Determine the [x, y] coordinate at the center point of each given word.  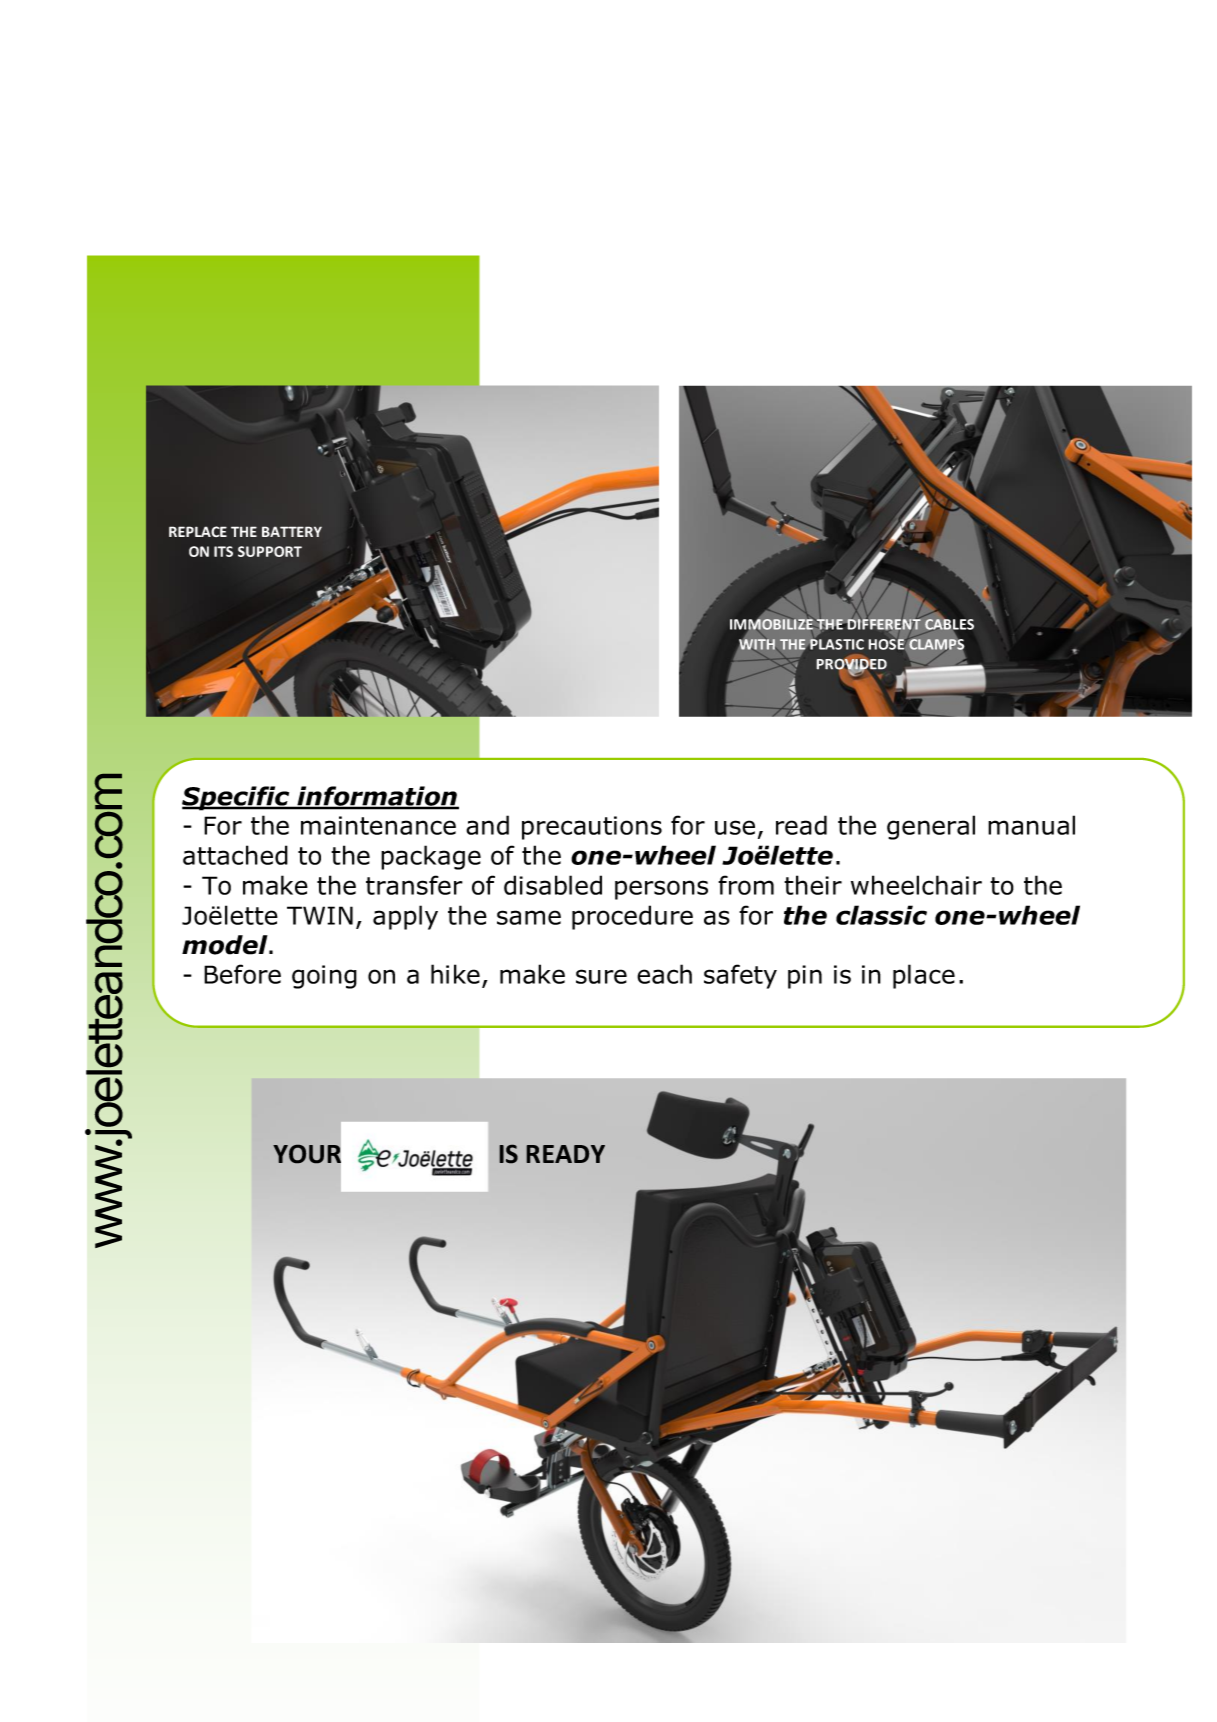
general [931, 827]
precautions [592, 828]
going [324, 977]
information [377, 797]
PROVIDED [851, 664]
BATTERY [292, 531]
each [664, 974]
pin [805, 977]
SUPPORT [270, 551]
